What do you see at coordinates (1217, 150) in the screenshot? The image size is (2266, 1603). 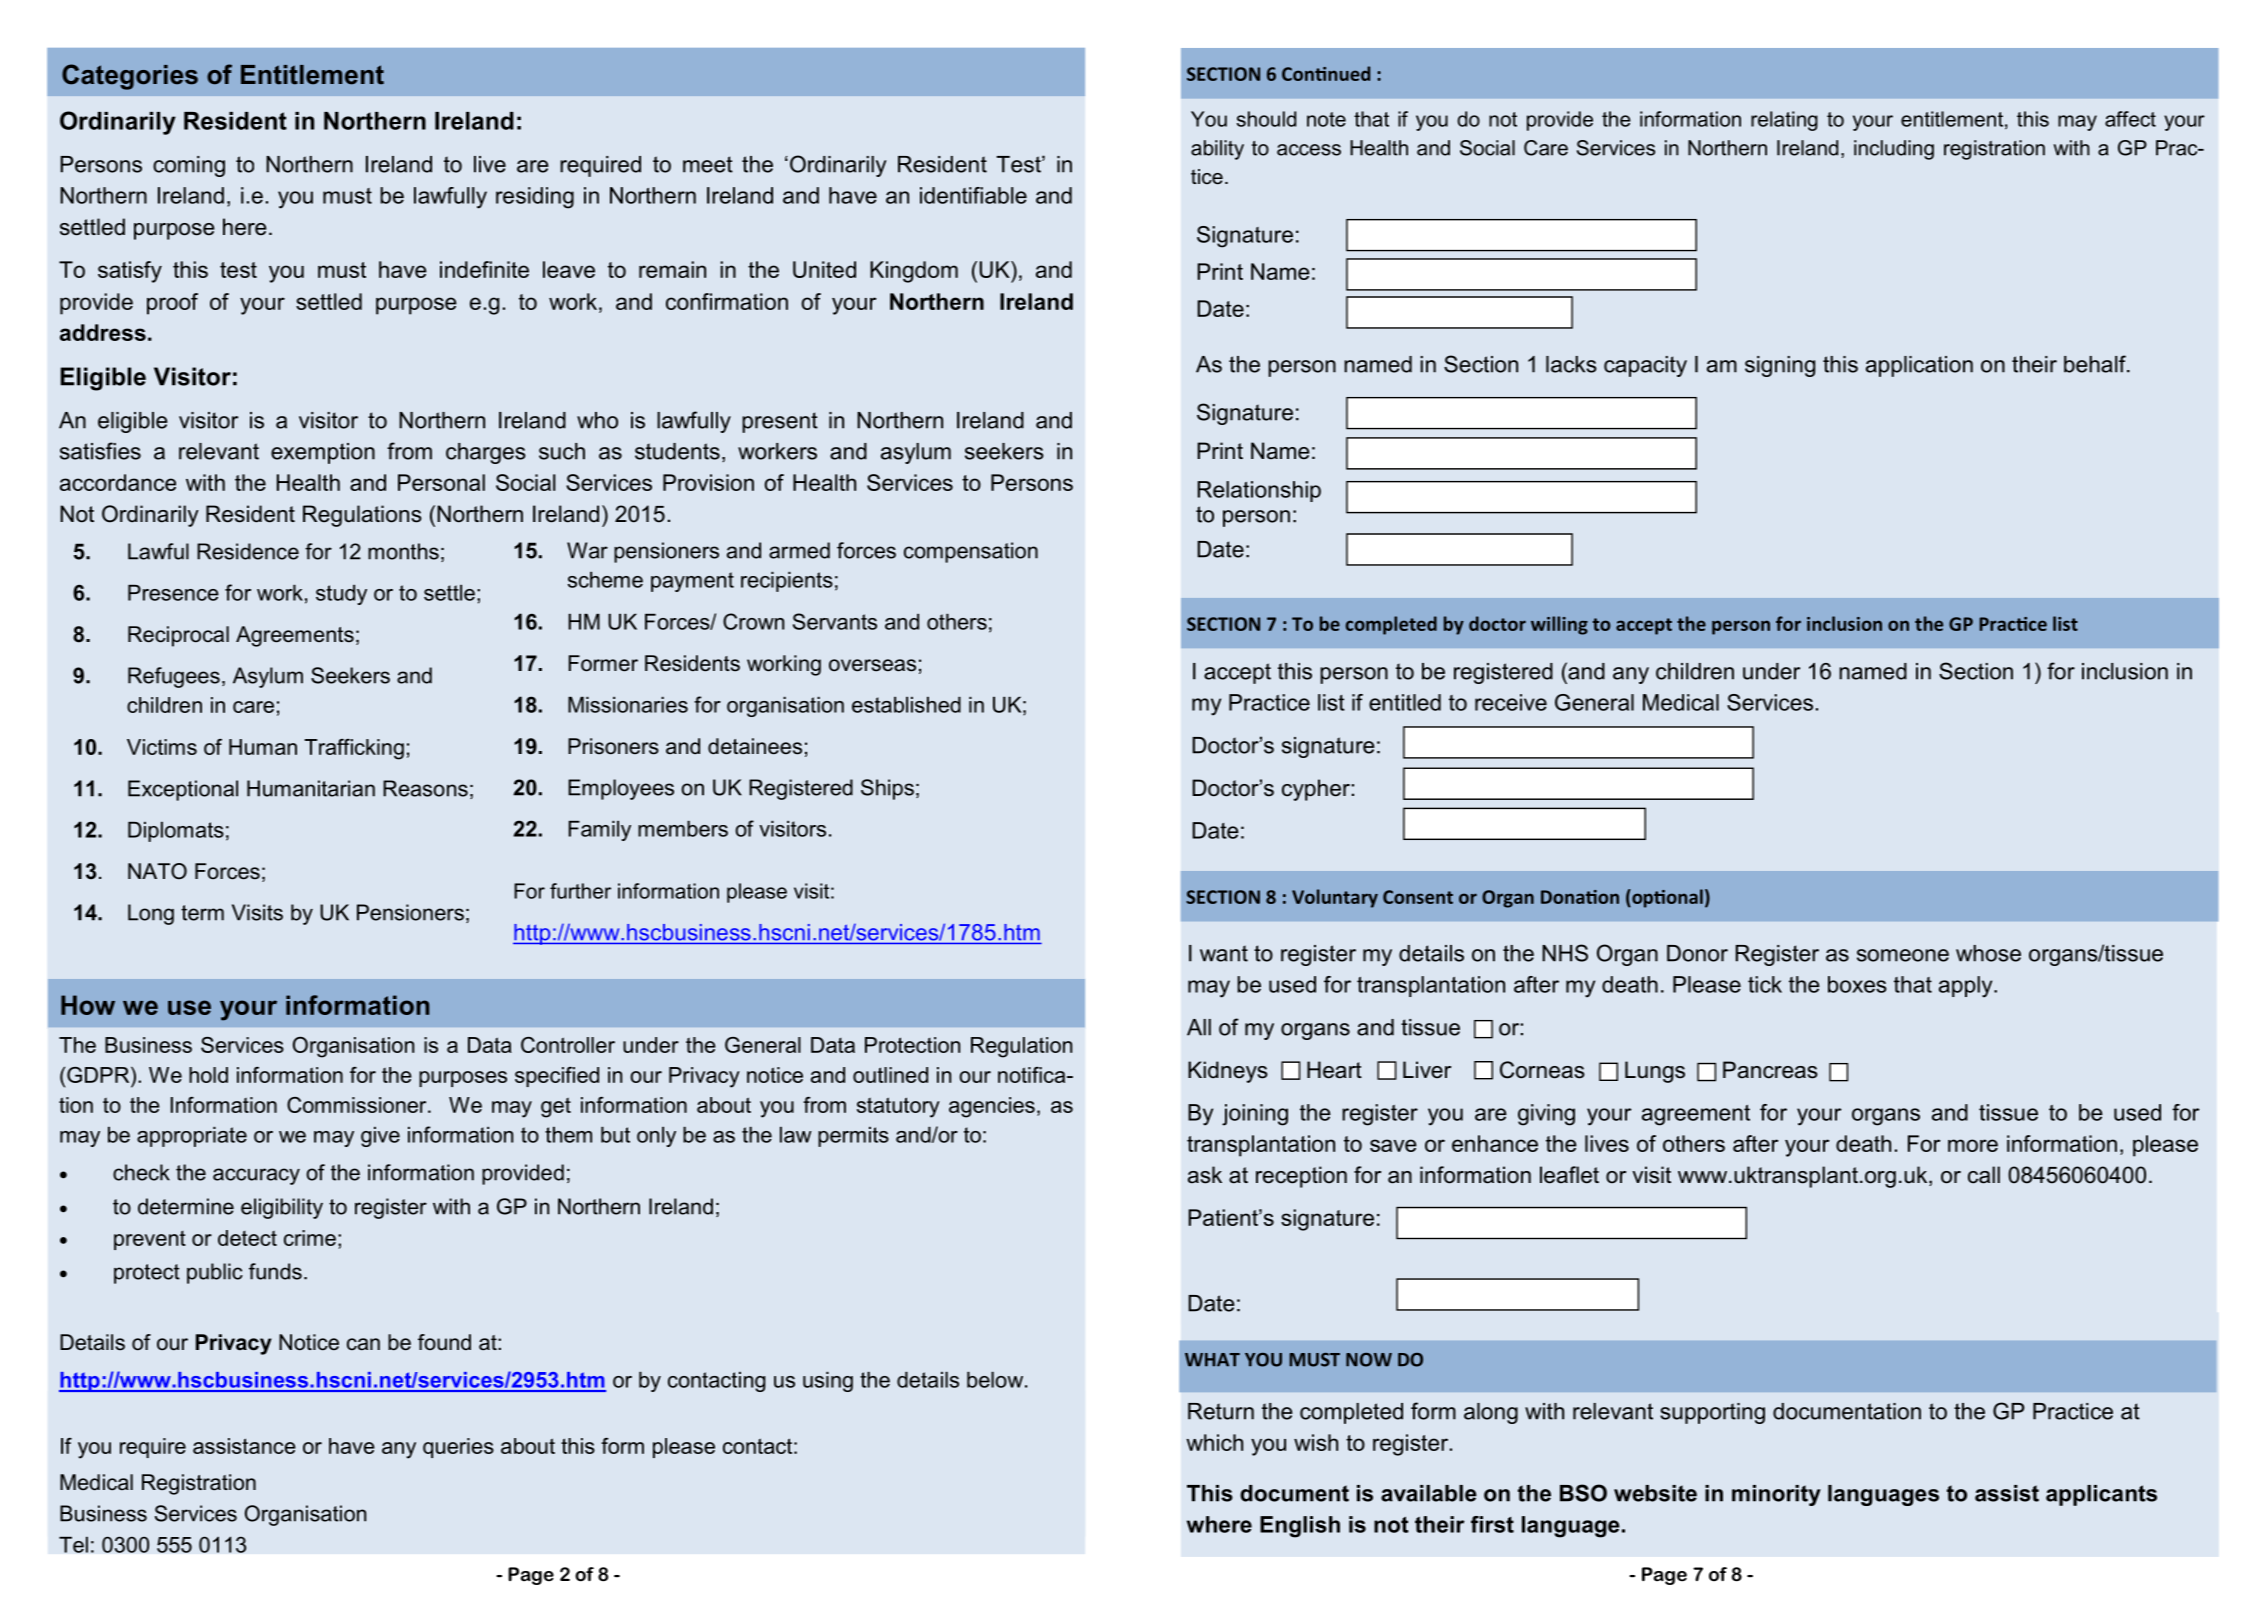 I see `ability` at bounding box center [1217, 150].
